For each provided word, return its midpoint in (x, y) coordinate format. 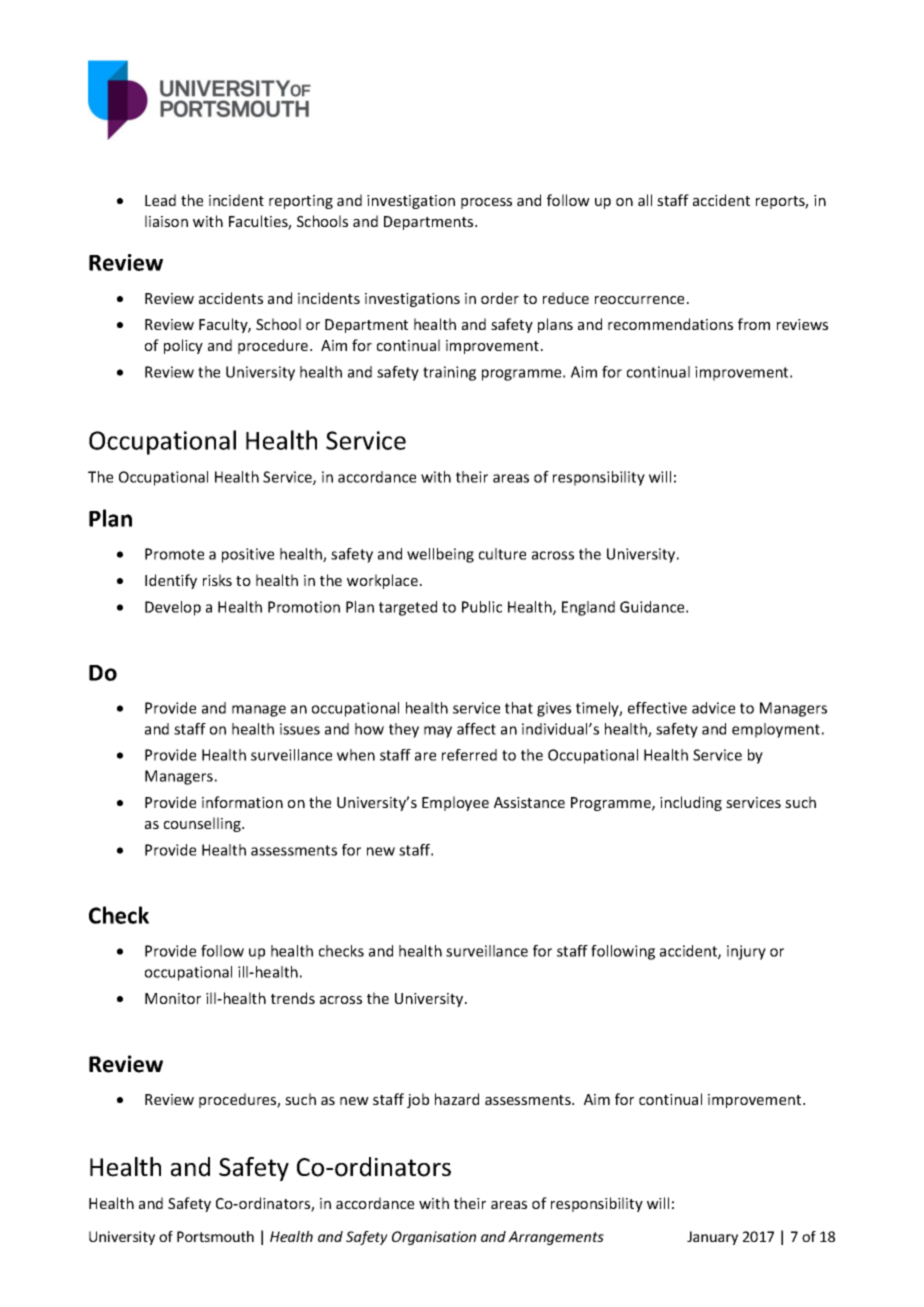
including (691, 803)
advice (713, 708)
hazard (457, 1099)
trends (293, 998)
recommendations (670, 324)
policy (183, 346)
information (242, 802)
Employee (455, 803)
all (645, 200)
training (449, 373)
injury (746, 952)
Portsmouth (215, 1236)
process (486, 203)
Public (482, 607)
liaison (166, 221)
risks (217, 580)
